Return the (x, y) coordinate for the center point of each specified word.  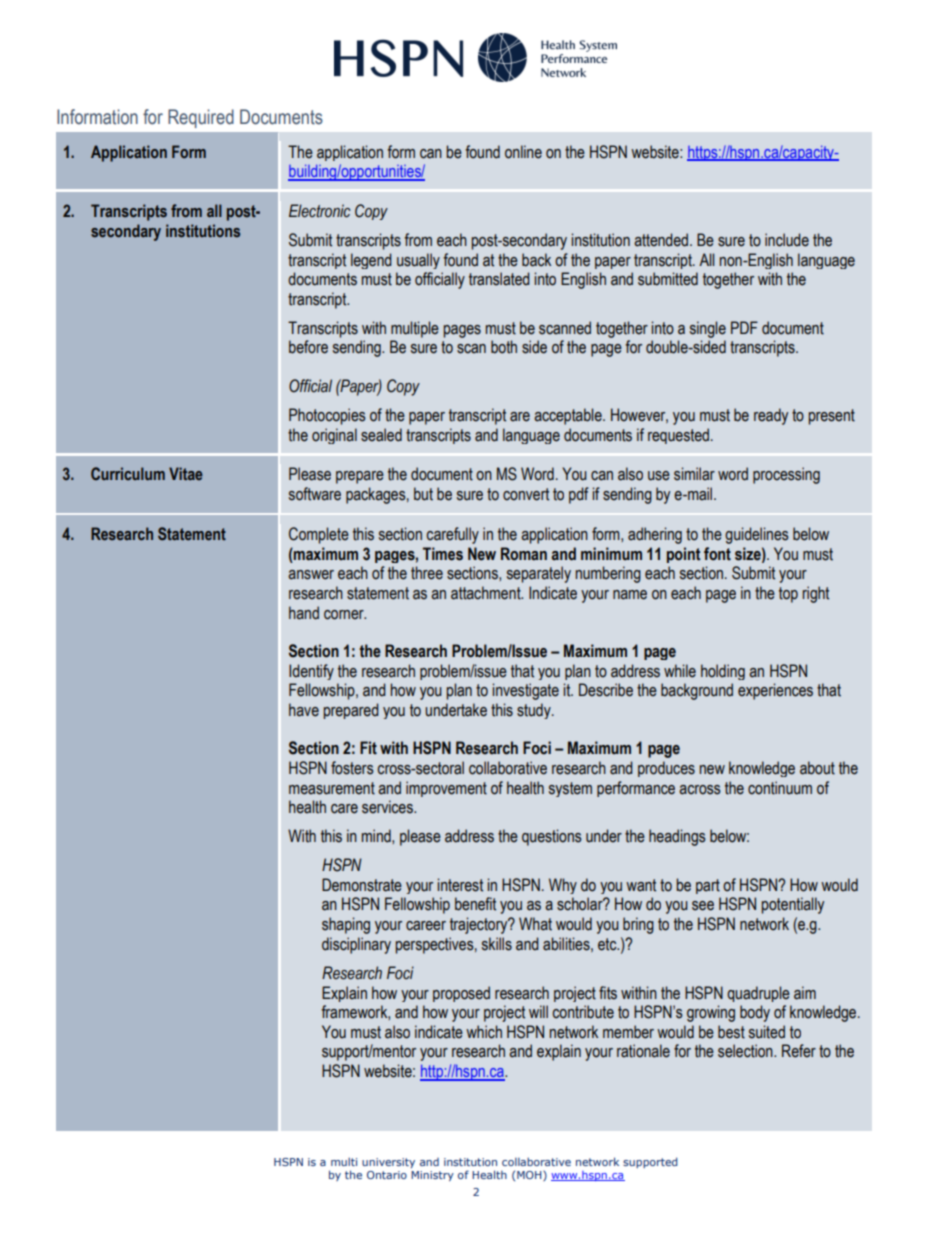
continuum (780, 788)
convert (526, 494)
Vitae (186, 473)
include (787, 240)
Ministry (432, 1176)
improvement (446, 789)
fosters (352, 768)
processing (786, 475)
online (523, 152)
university (388, 1163)
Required (201, 118)
